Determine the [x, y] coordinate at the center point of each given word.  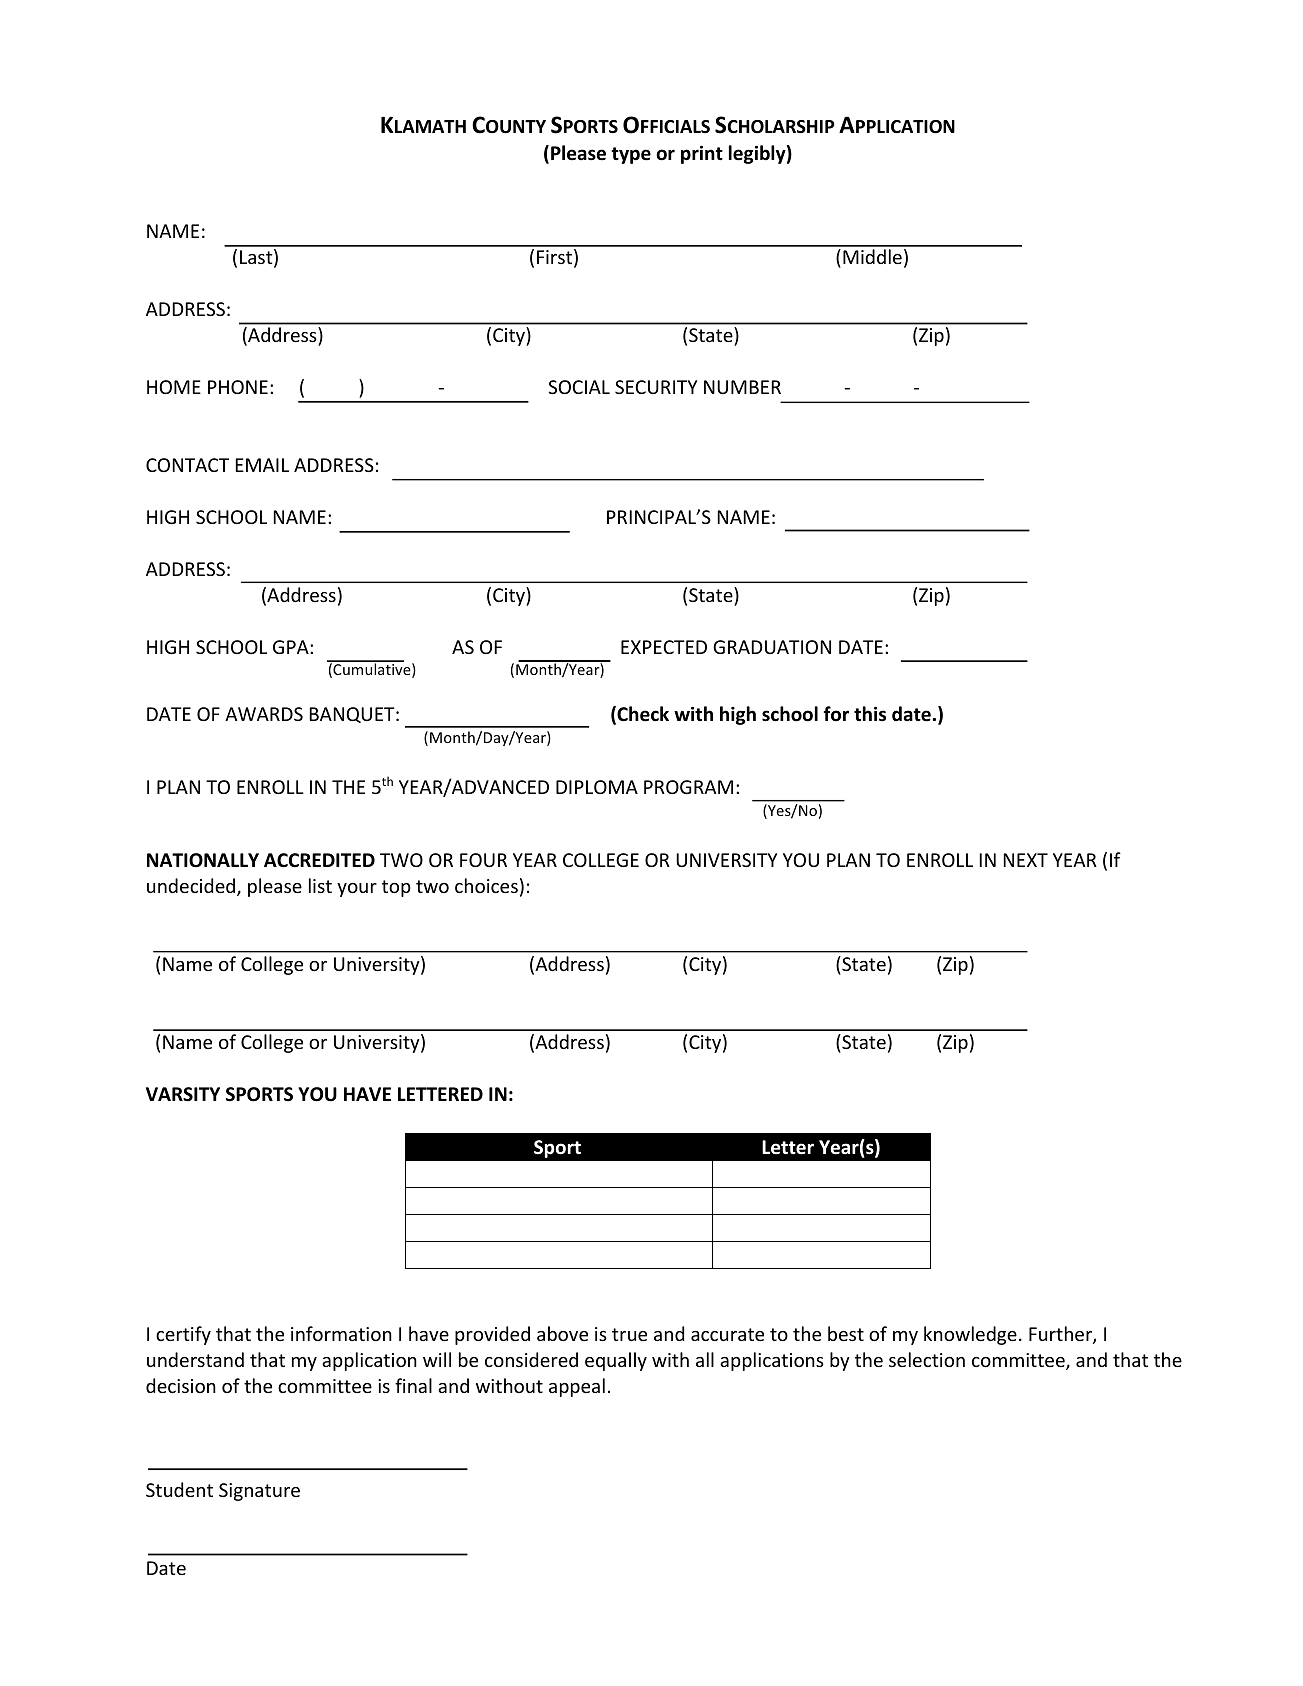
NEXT [1025, 860]
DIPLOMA [597, 787]
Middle [872, 256]
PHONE [238, 387]
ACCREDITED [319, 860]
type [631, 155]
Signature [259, 1492]
